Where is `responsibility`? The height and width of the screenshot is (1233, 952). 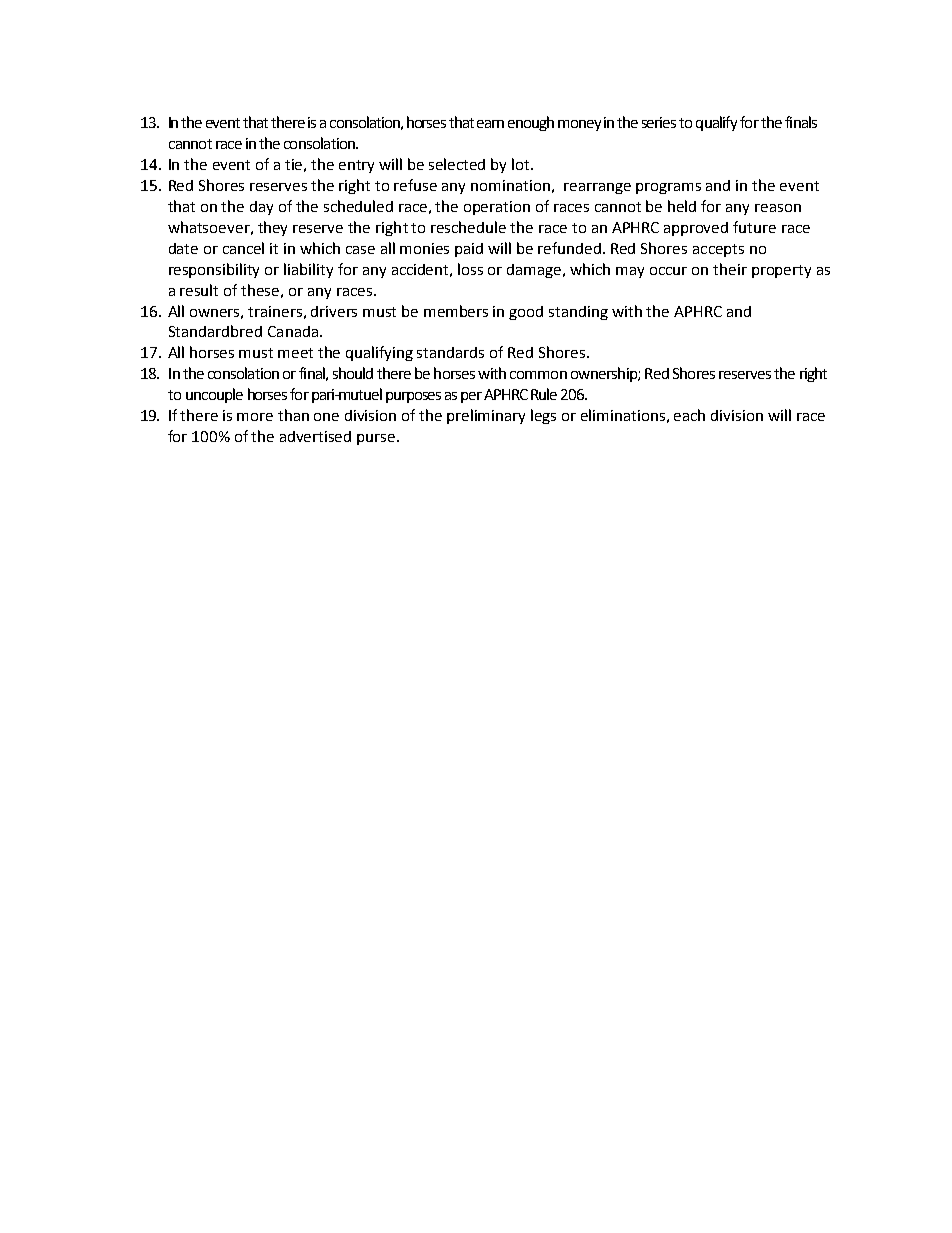 responsibility is located at coordinates (214, 270).
